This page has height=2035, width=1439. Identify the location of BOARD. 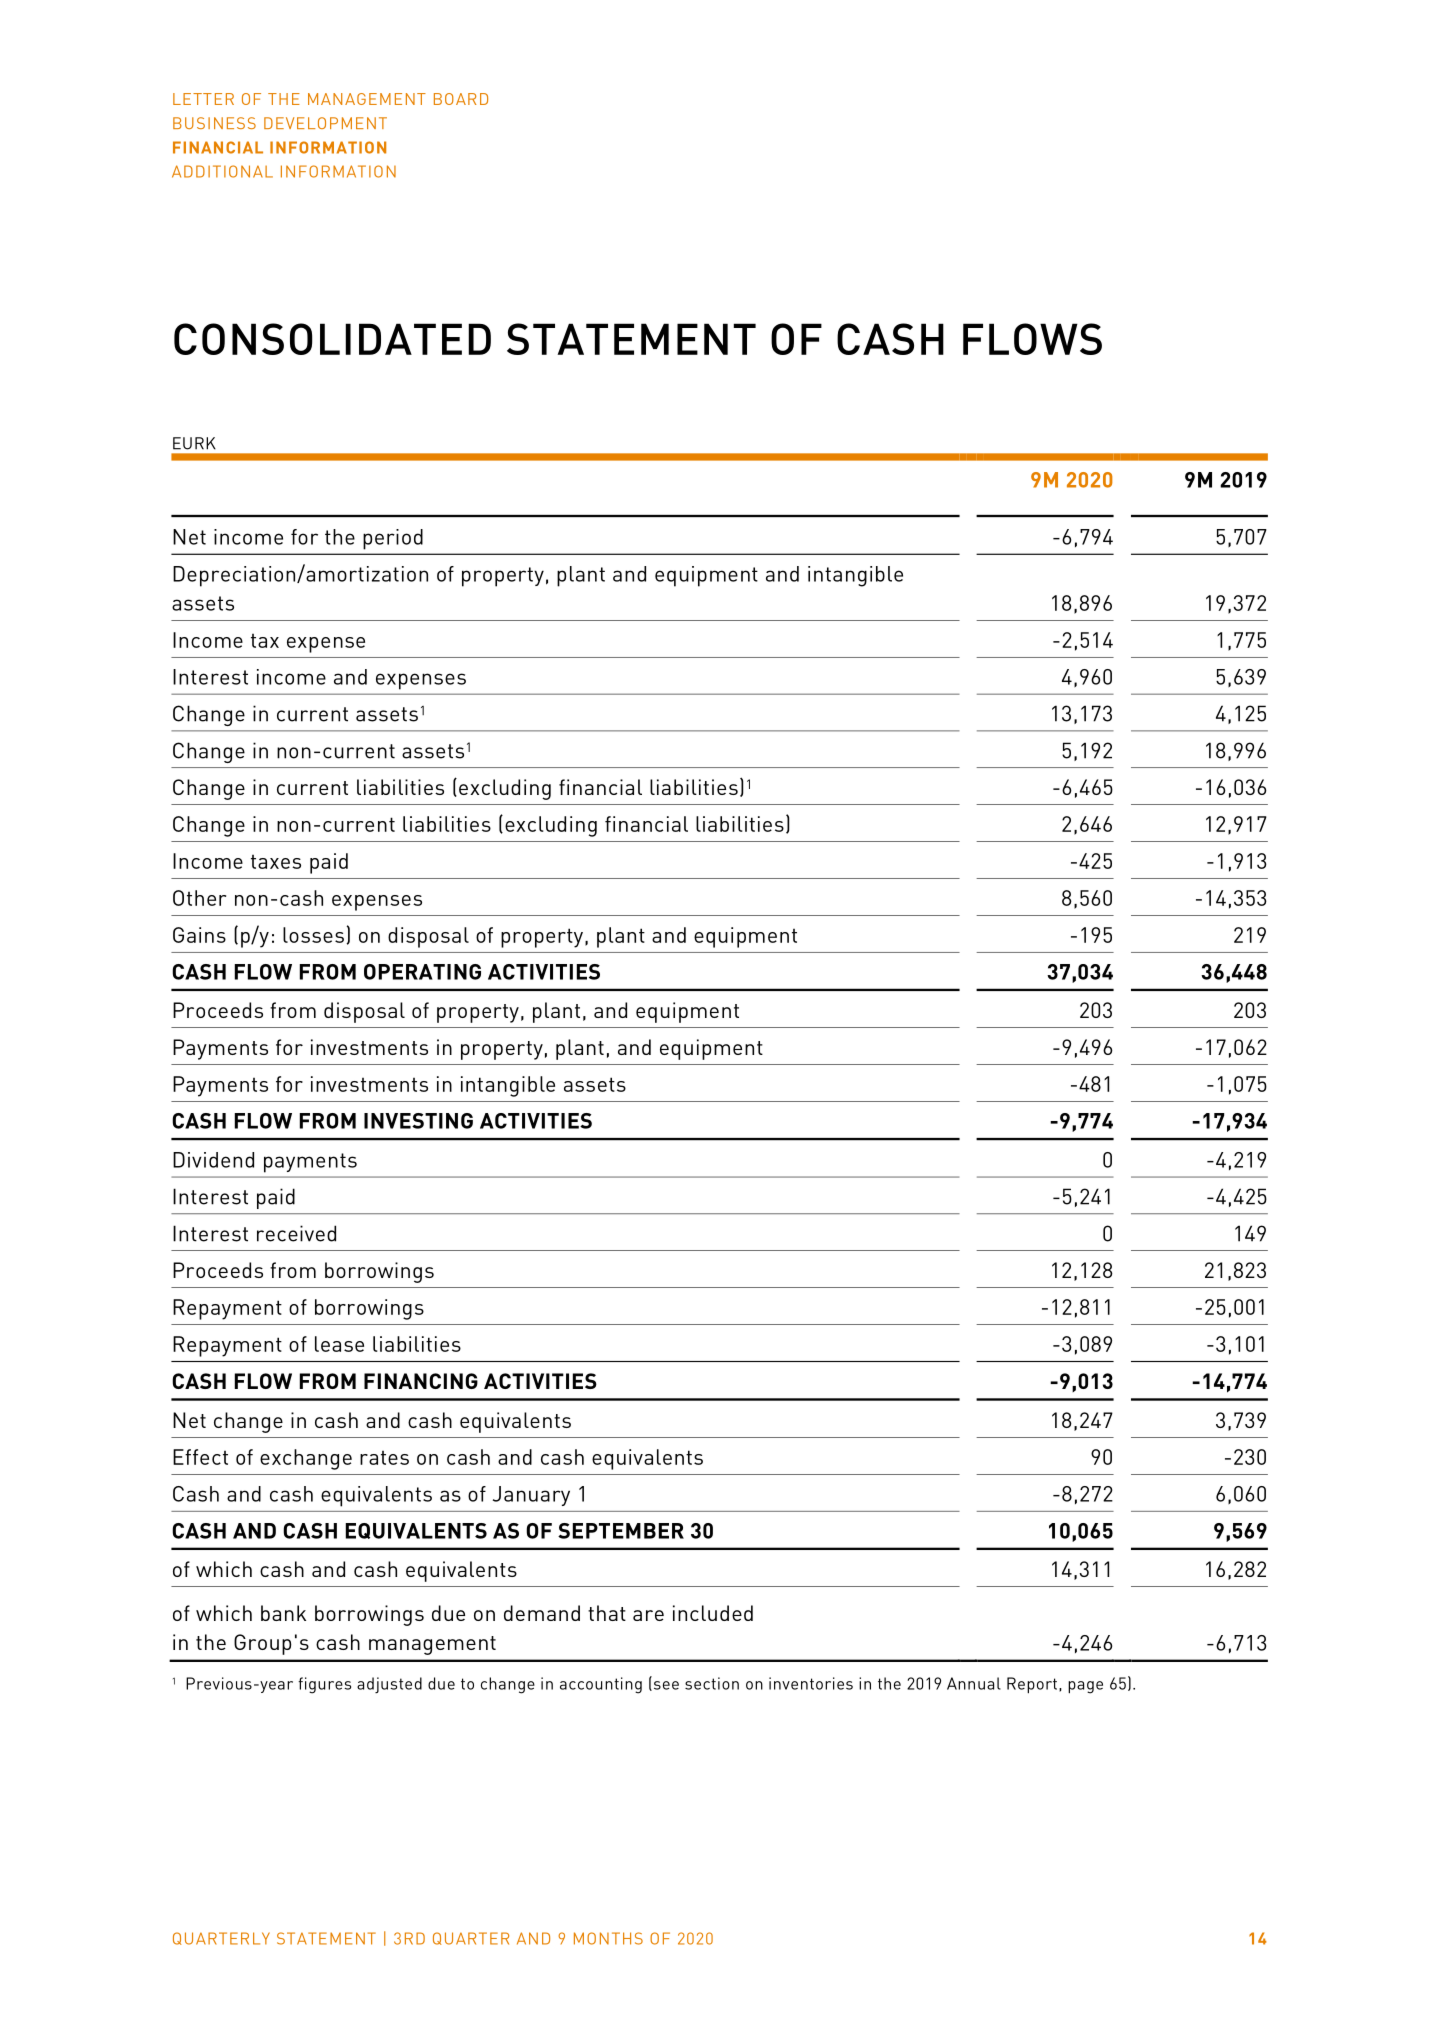
(461, 99).
